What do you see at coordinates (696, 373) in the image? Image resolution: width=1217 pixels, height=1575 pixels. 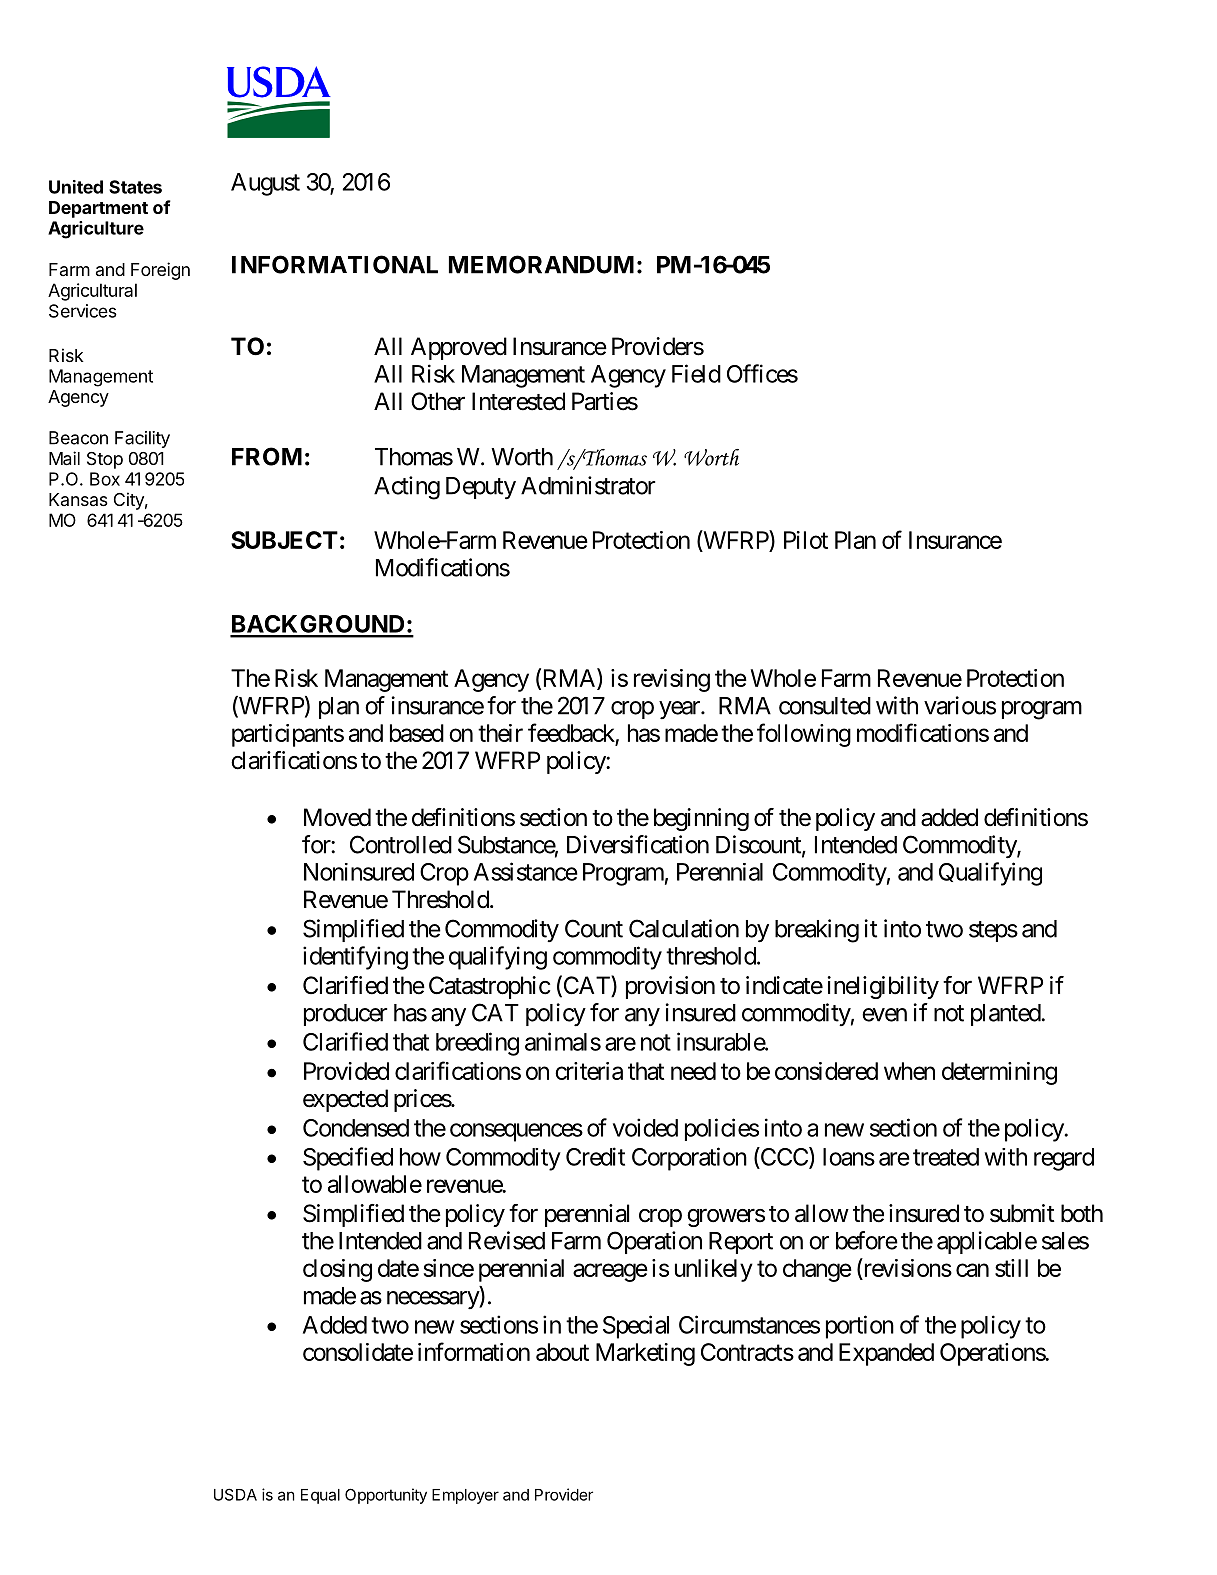 I see `Field` at bounding box center [696, 373].
